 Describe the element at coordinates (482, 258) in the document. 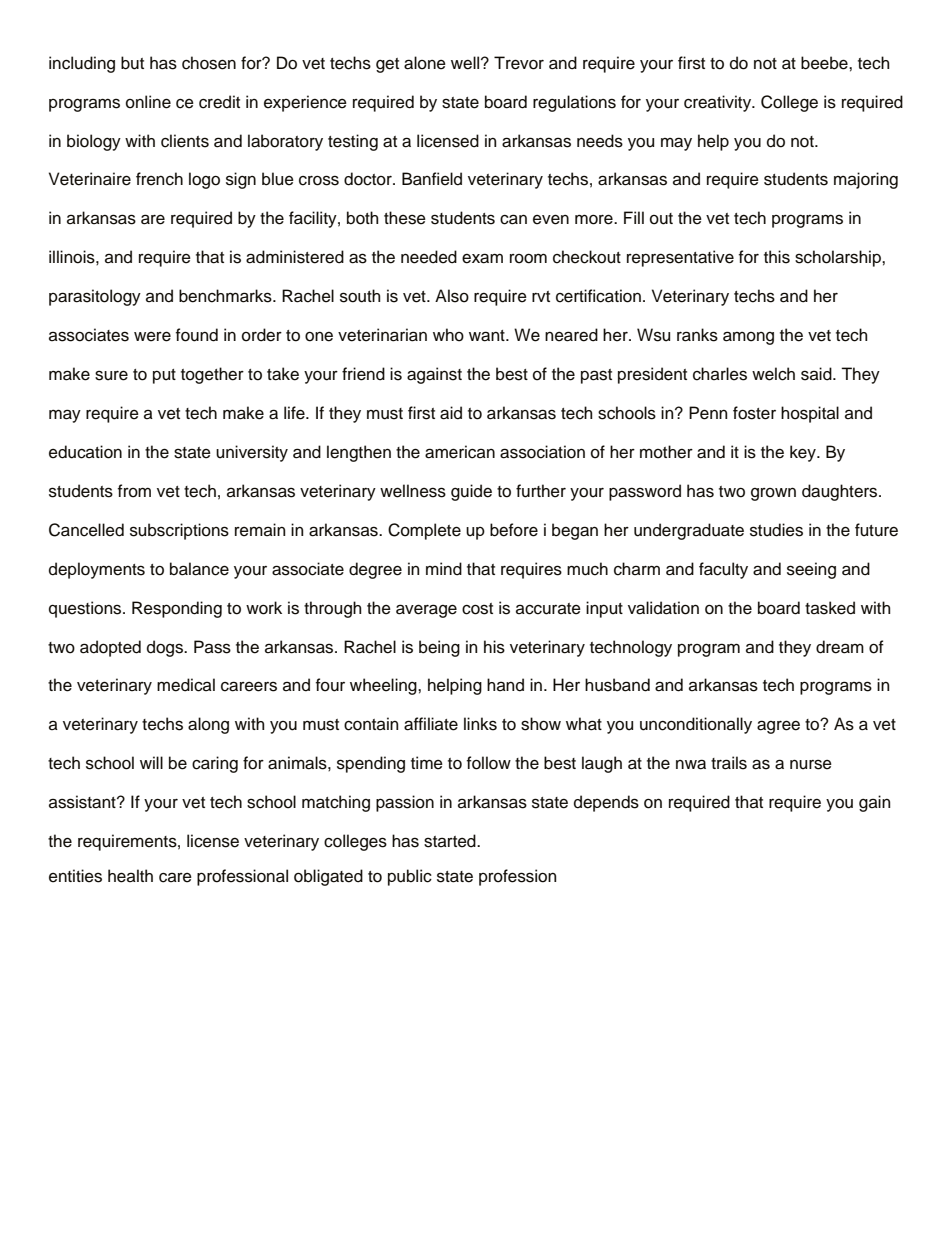

I see `exam` at that location.
